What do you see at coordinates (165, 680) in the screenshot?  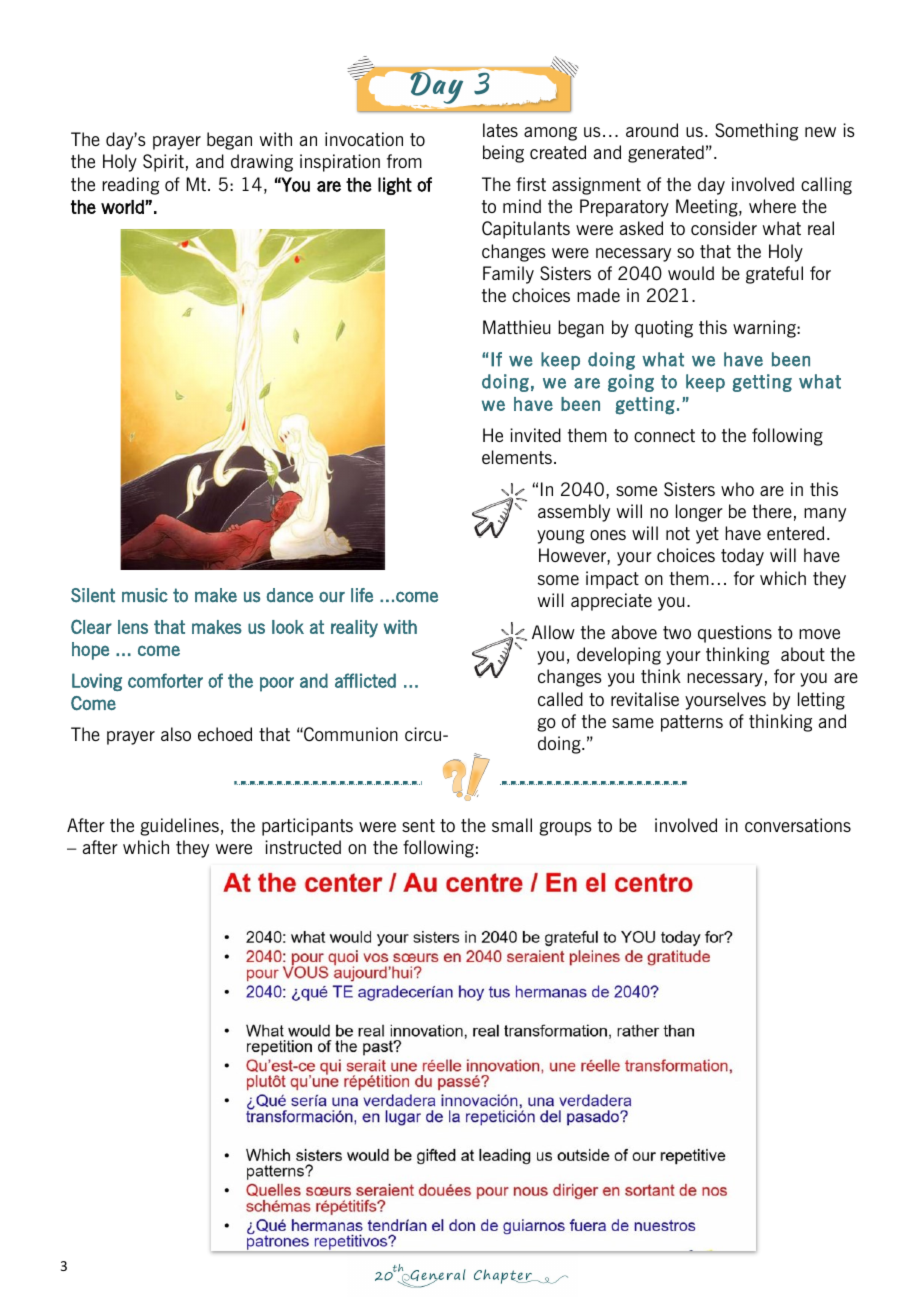 I see `comforter` at bounding box center [165, 680].
